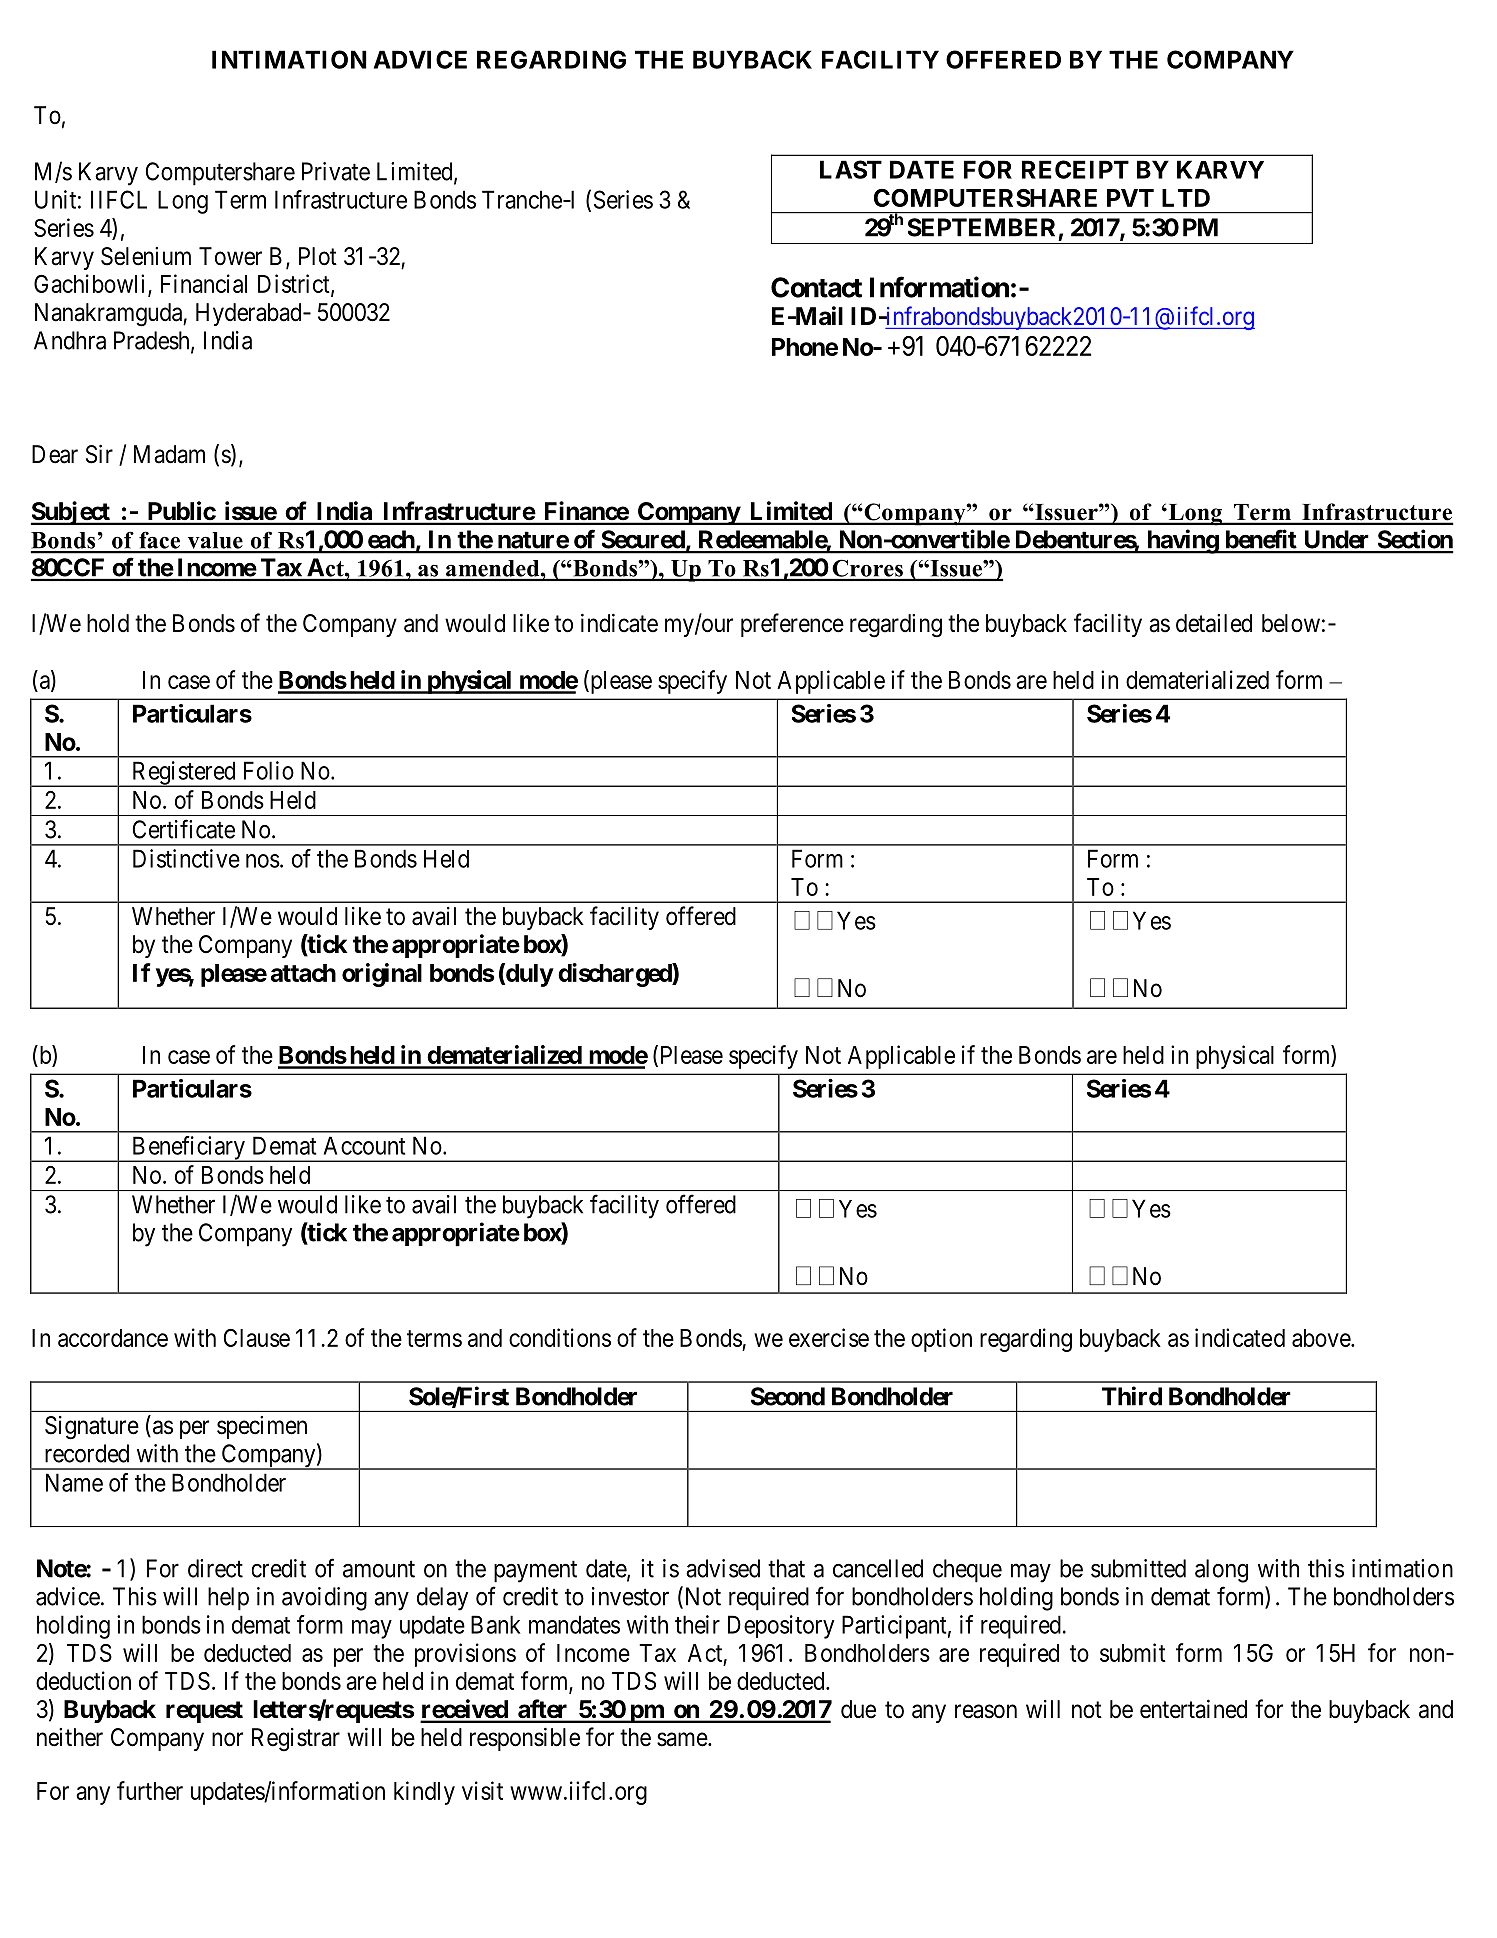 This screenshot has height=1938, width=1497. What do you see at coordinates (1214, 623) in the screenshot?
I see `detailed` at bounding box center [1214, 623].
